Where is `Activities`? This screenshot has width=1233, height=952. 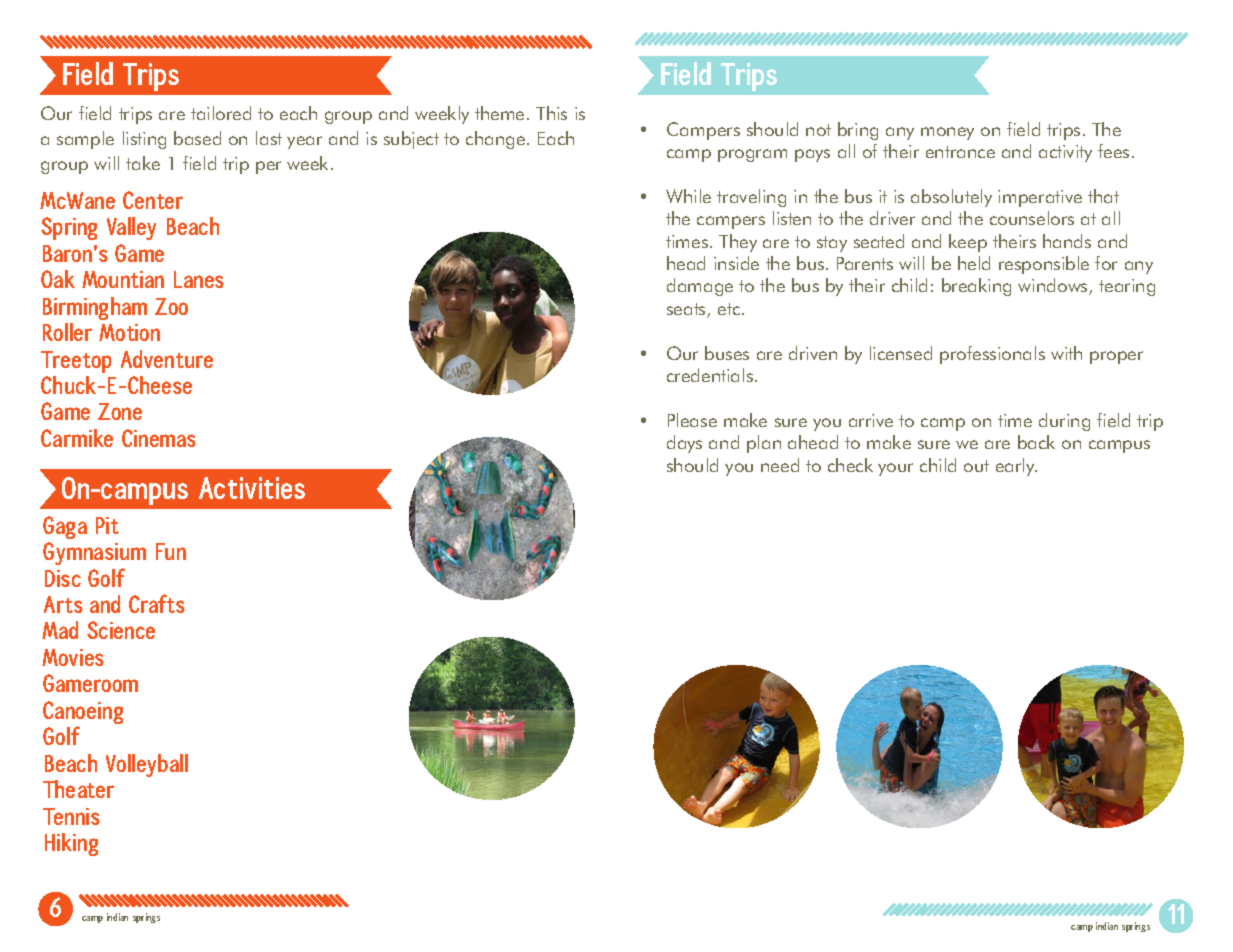
Activities is located at coordinates (252, 488).
